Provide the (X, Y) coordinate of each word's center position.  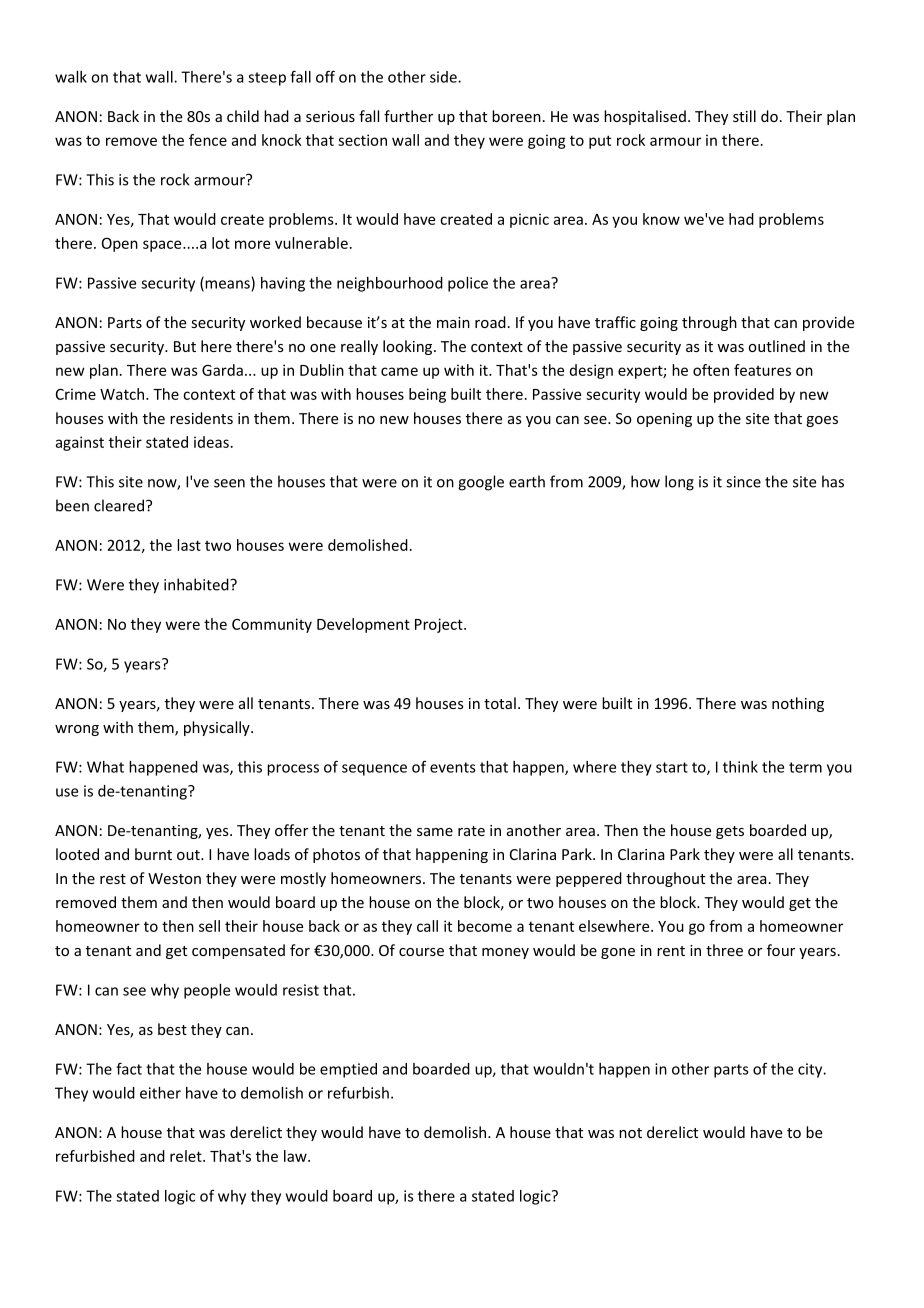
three (724, 950)
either (160, 1093)
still (744, 116)
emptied (348, 1070)
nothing (798, 704)
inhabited (197, 584)
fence (208, 140)
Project (440, 625)
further (408, 116)
